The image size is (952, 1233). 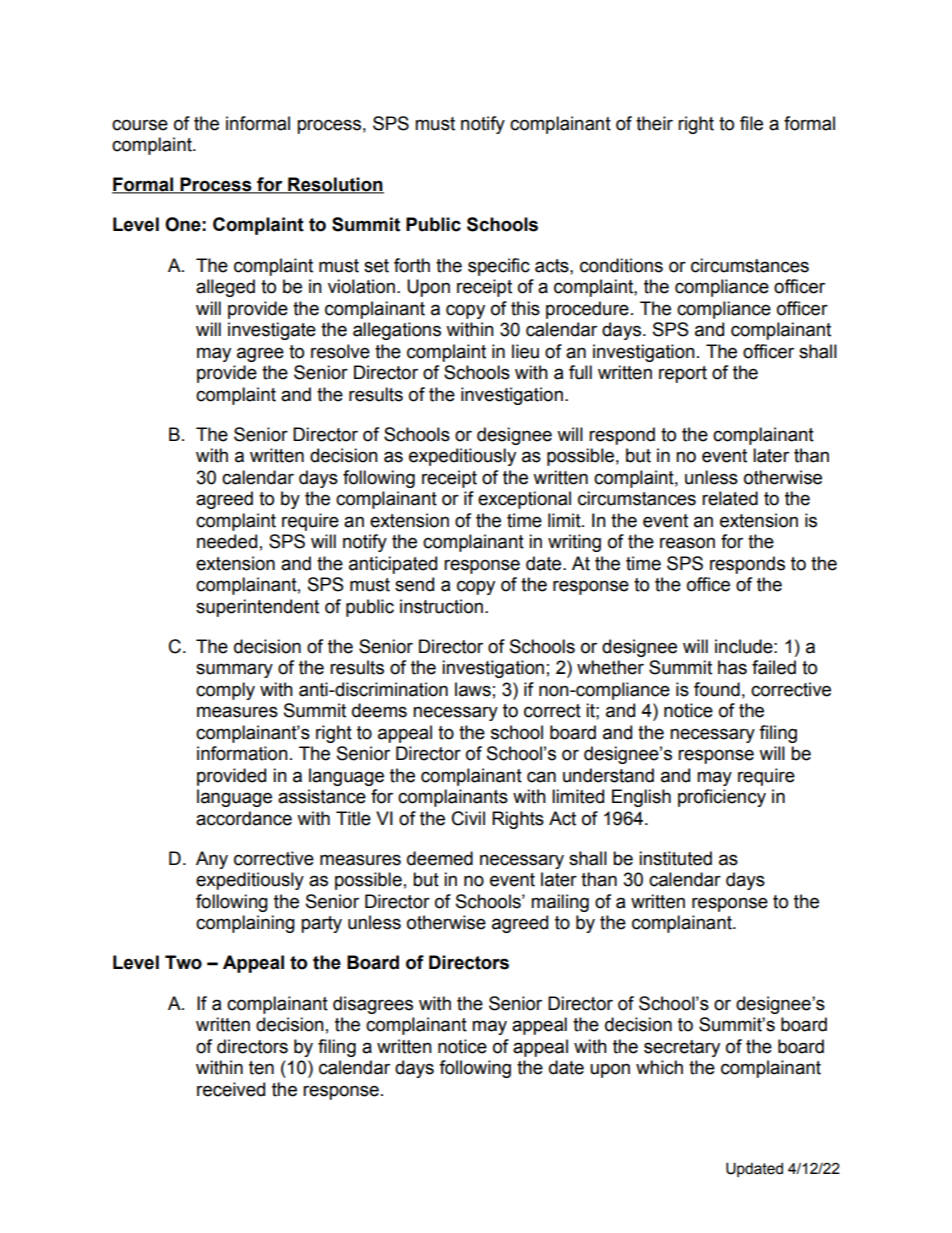 What do you see at coordinates (441, 606) in the screenshot?
I see `instruction` at bounding box center [441, 606].
